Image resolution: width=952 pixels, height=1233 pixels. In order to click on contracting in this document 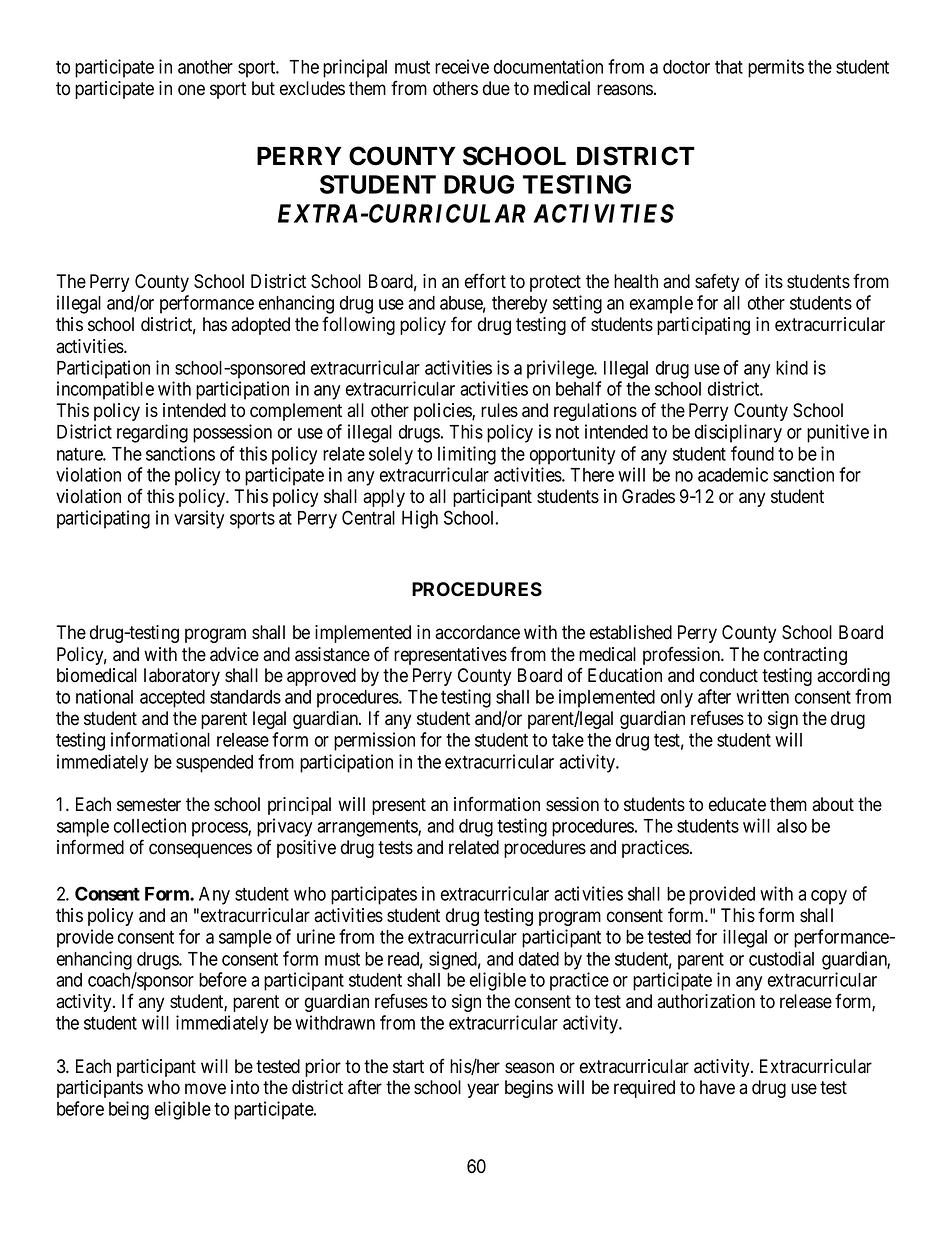, I will do `click(805, 656)`.
